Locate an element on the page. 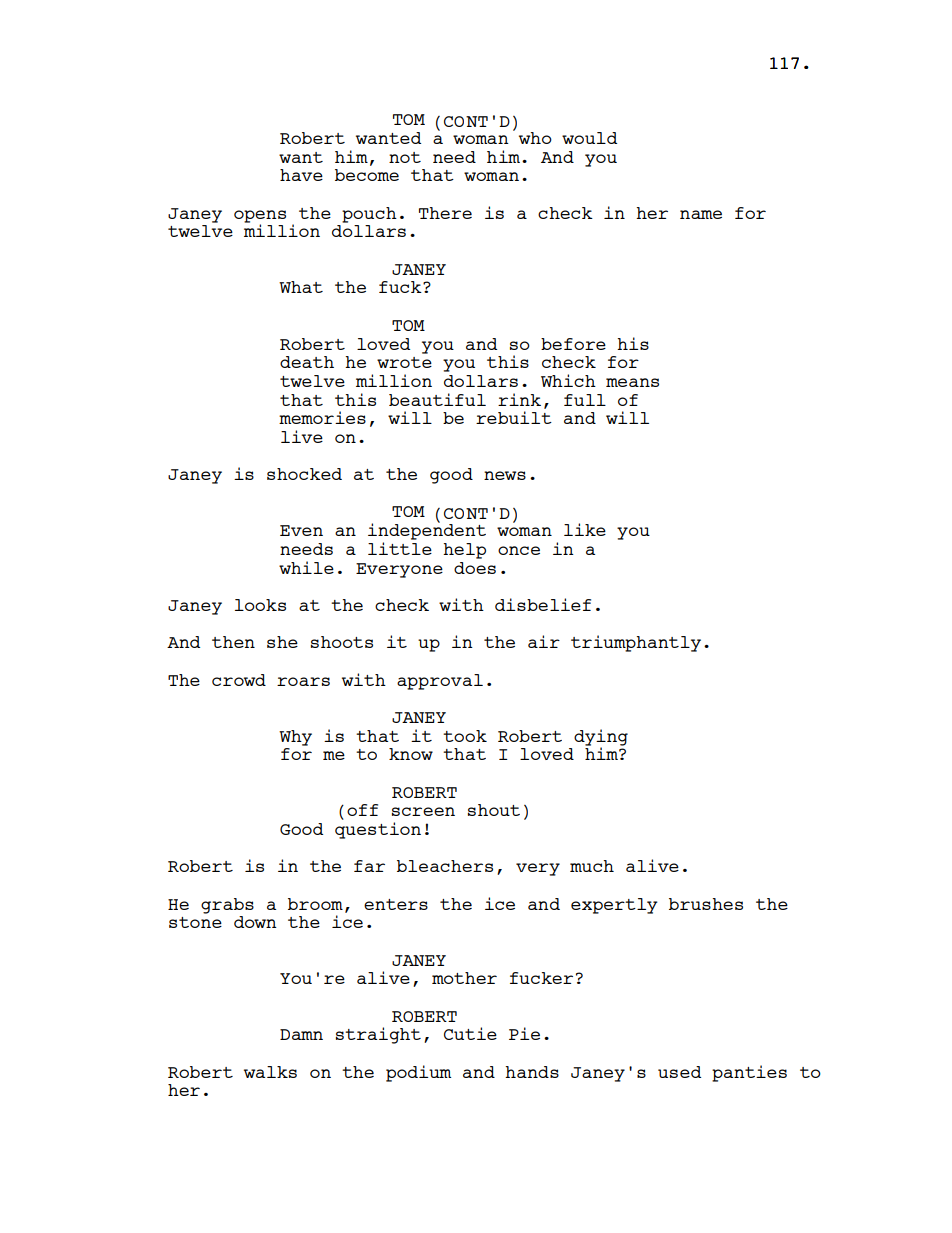  means is located at coordinates (632, 382).
